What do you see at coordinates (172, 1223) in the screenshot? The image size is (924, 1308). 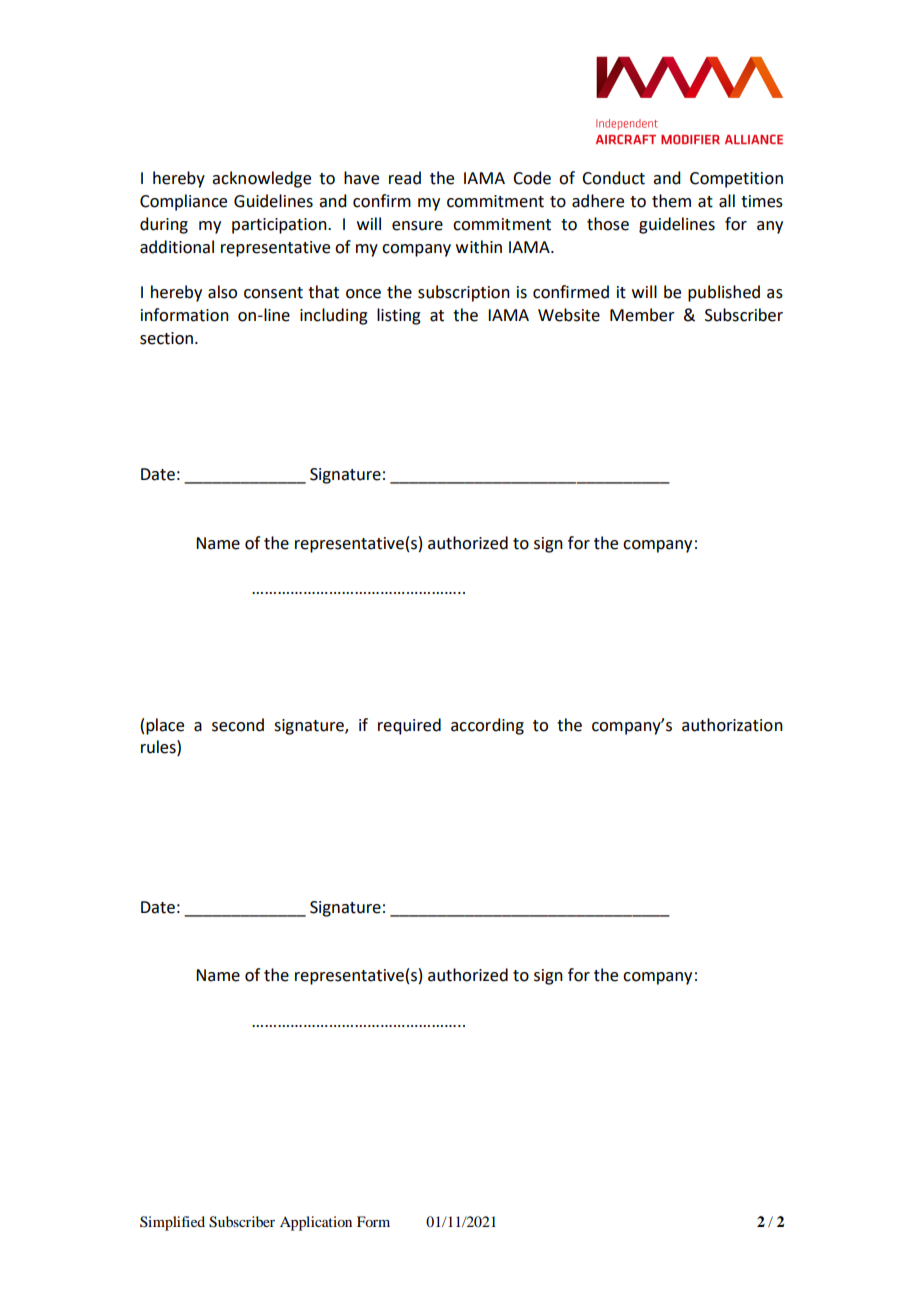 I see `Simplified` at bounding box center [172, 1223].
